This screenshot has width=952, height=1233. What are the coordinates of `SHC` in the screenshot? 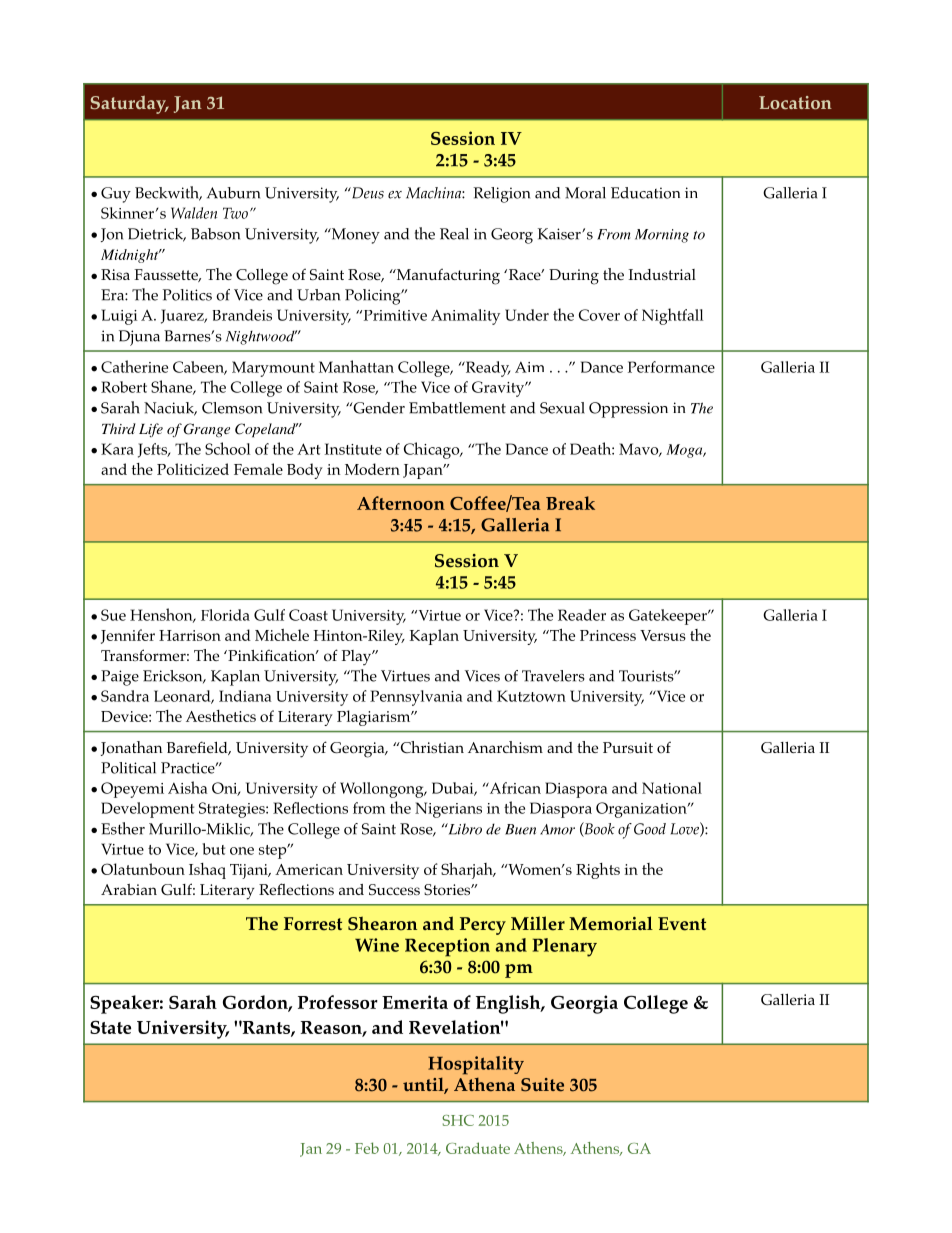 It's located at (458, 1120).
